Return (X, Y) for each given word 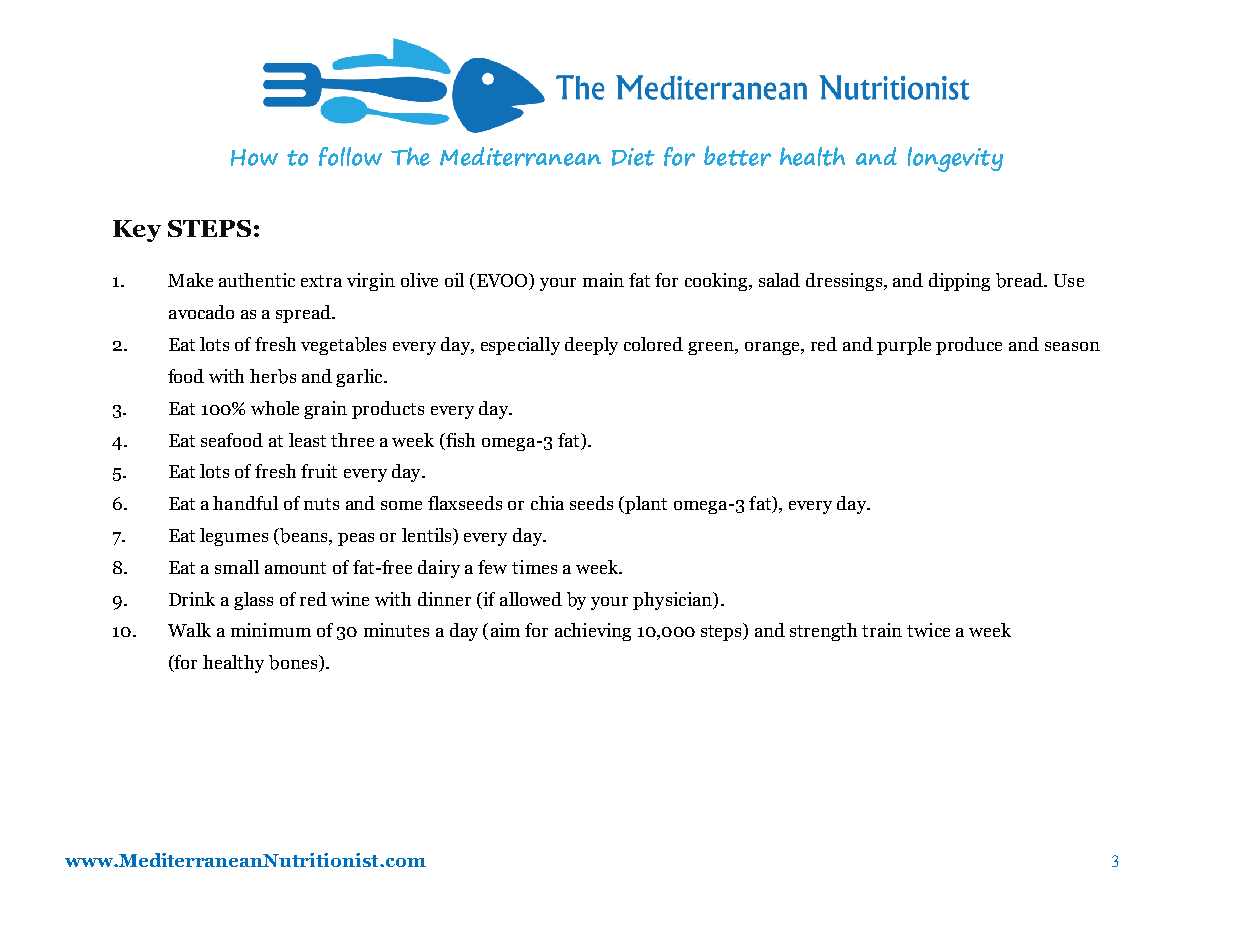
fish (459, 440)
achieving (593, 632)
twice (928, 630)
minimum (271, 630)
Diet (633, 157)
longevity (955, 159)
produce (969, 346)
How (254, 157)
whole (275, 408)
